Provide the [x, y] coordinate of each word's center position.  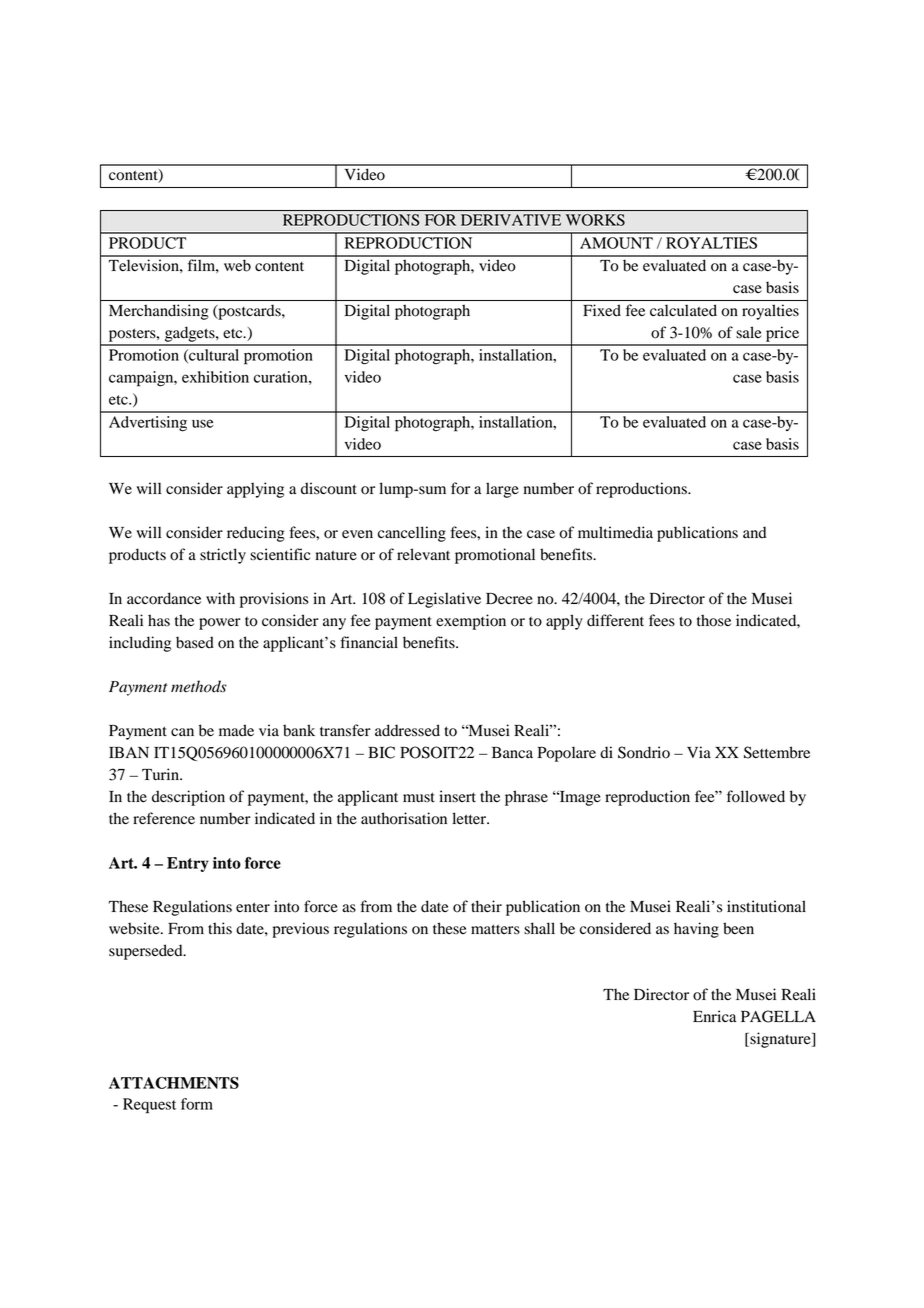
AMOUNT [616, 243]
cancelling [412, 534]
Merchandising [158, 312]
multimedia [615, 532]
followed [756, 796]
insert [457, 796]
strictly [223, 556]
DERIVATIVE [511, 220]
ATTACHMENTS [174, 1083]
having [696, 930]
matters [495, 929]
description [188, 798]
